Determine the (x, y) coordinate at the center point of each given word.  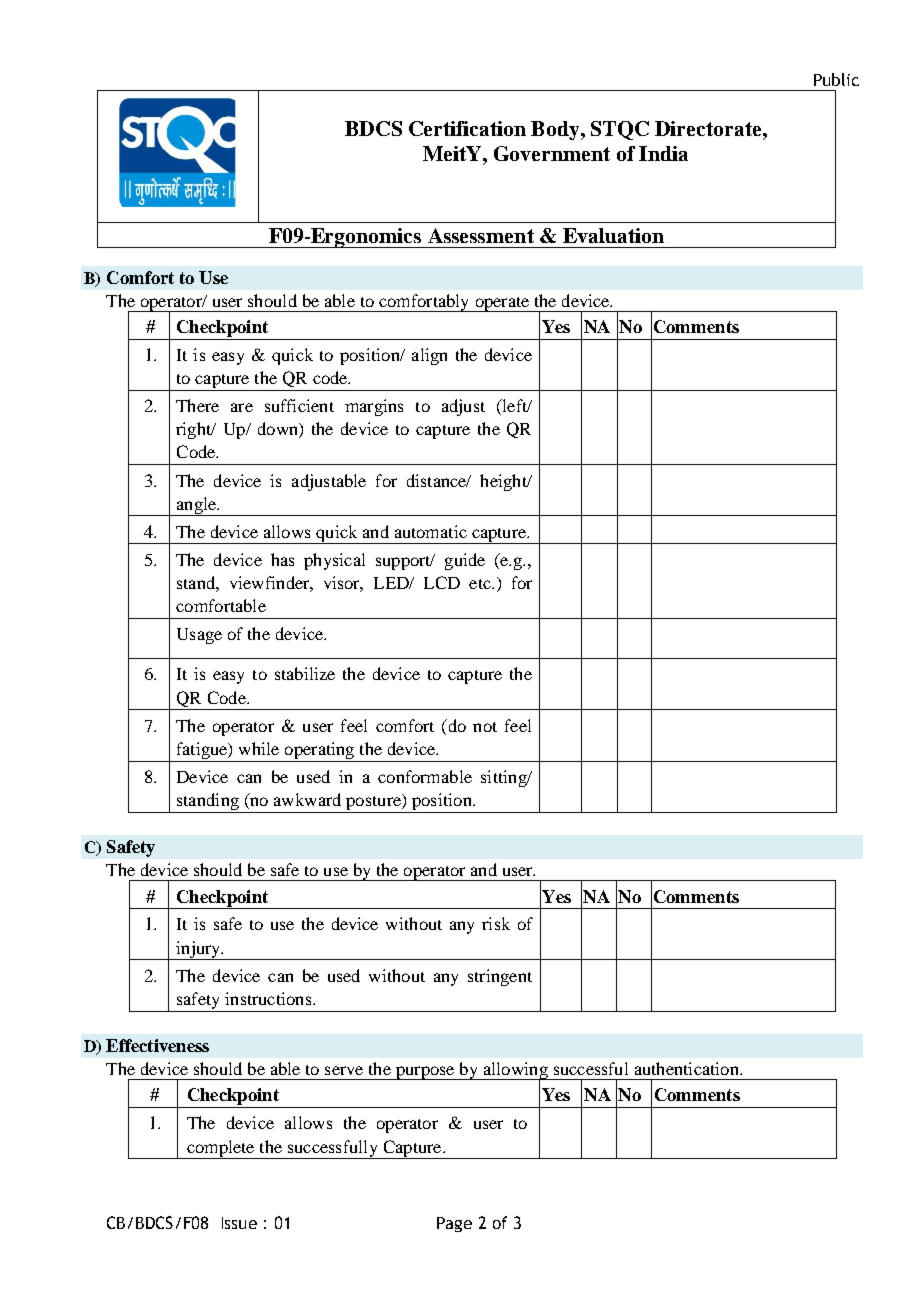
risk (496, 923)
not (485, 727)
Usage (199, 636)
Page (454, 1224)
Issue (239, 1223)
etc (481, 584)
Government (552, 153)
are (242, 407)
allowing (515, 1071)
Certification (467, 128)
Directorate (709, 128)
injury (198, 950)
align (429, 356)
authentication (688, 1068)
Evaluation (613, 235)
